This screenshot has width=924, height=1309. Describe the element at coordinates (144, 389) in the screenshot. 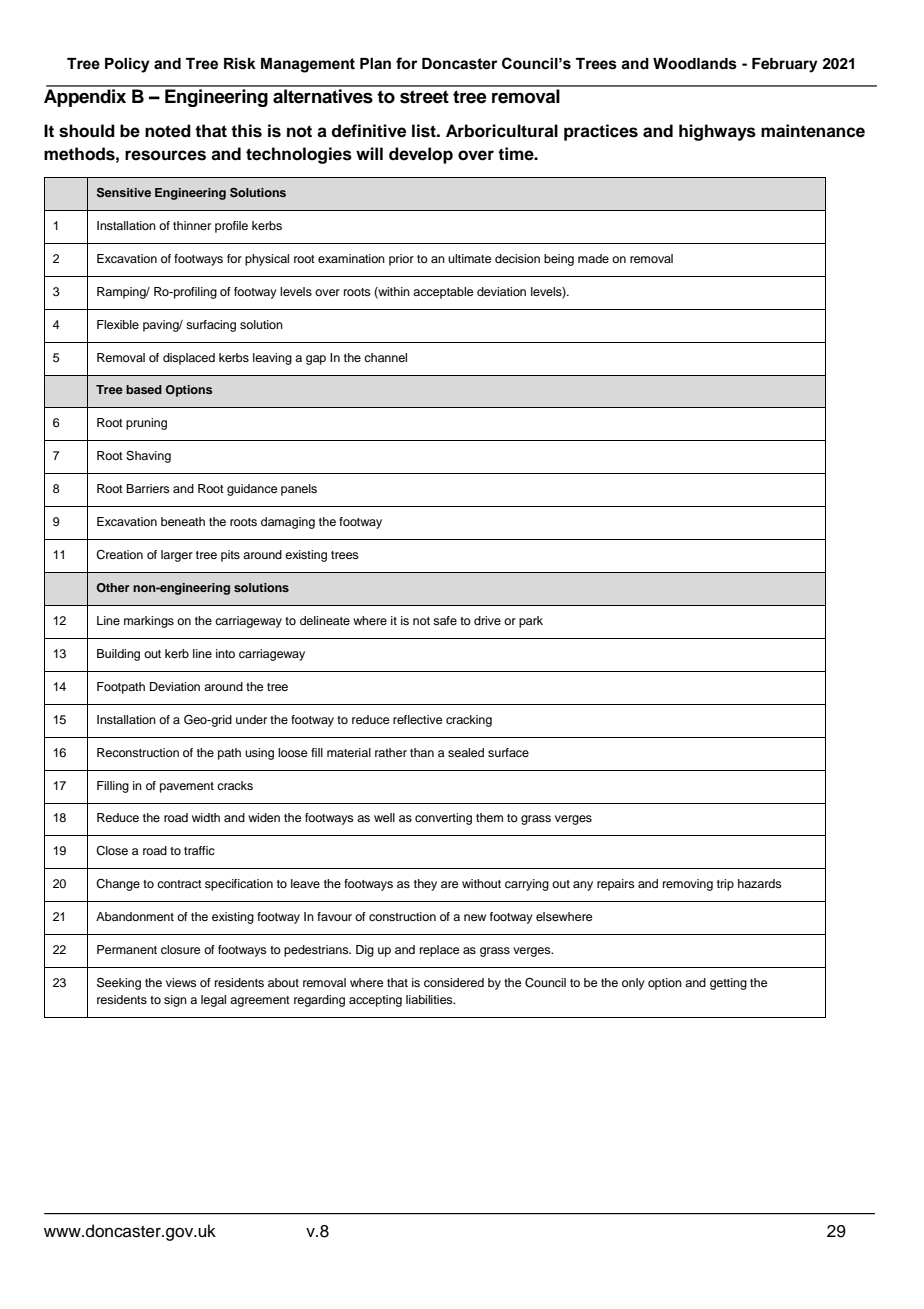

I see `based` at that location.
